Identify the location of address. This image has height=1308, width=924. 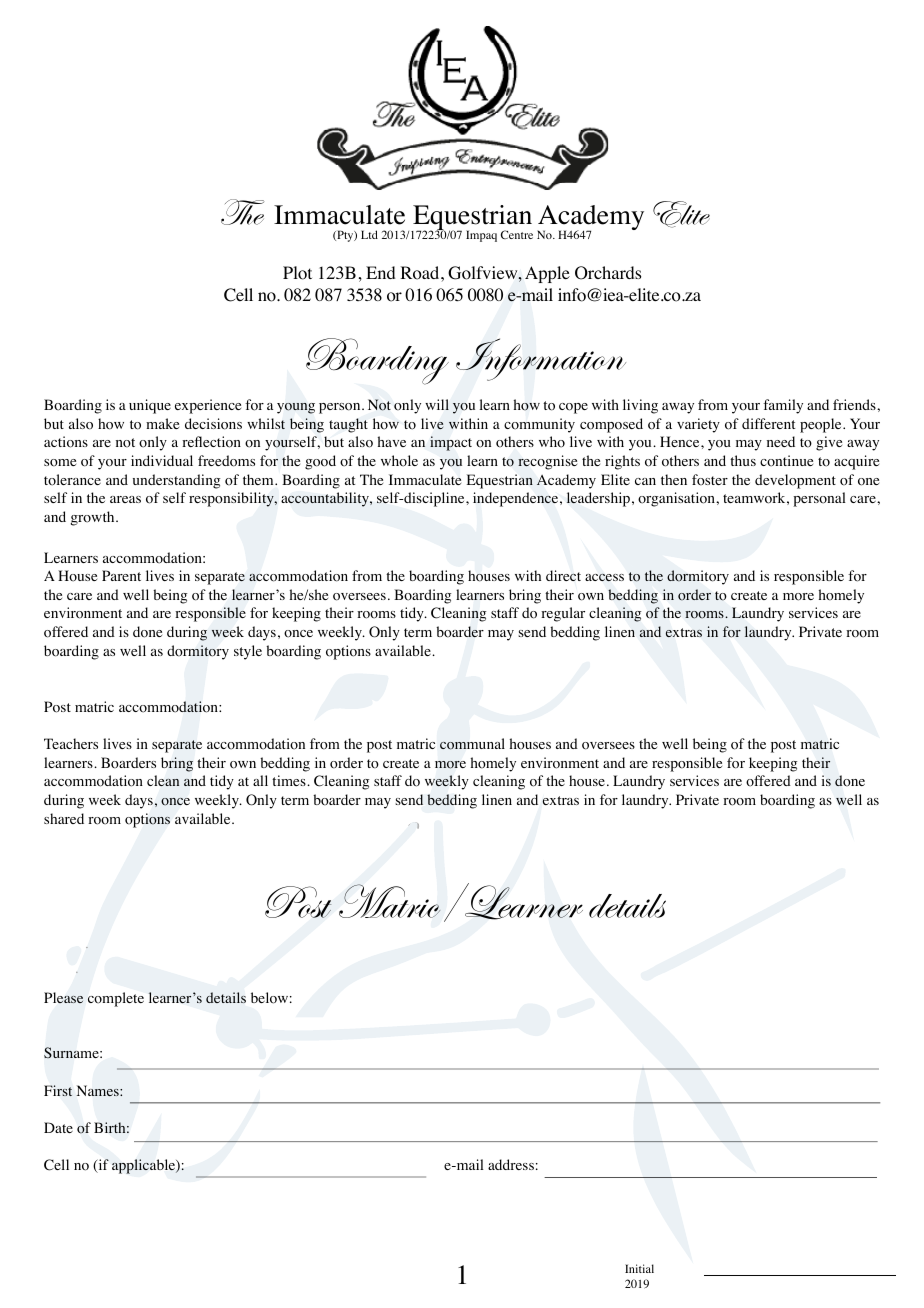
(511, 1164).
